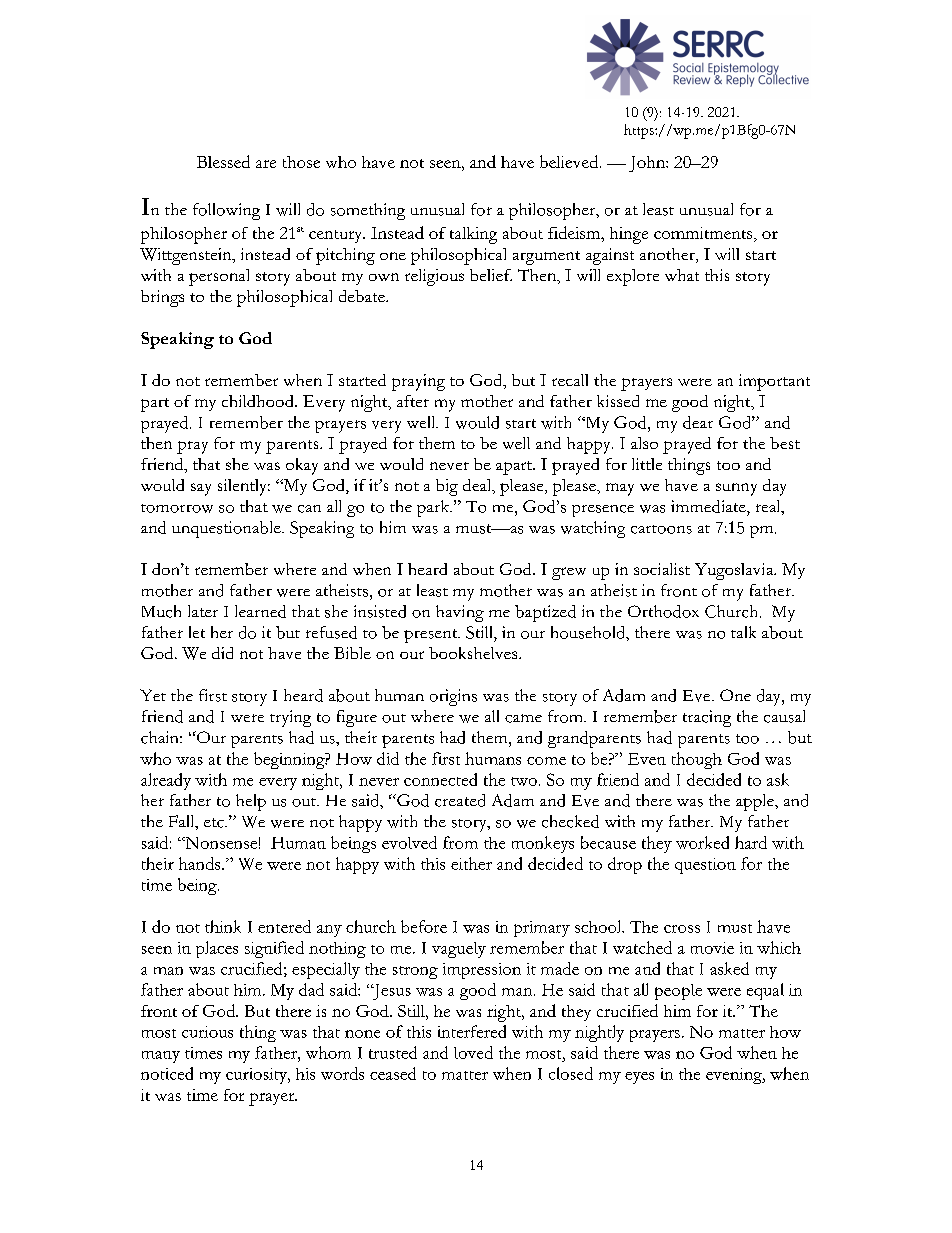 This page has height=1233, width=952. What do you see at coordinates (207, 1032) in the page?
I see `curious` at bounding box center [207, 1032].
